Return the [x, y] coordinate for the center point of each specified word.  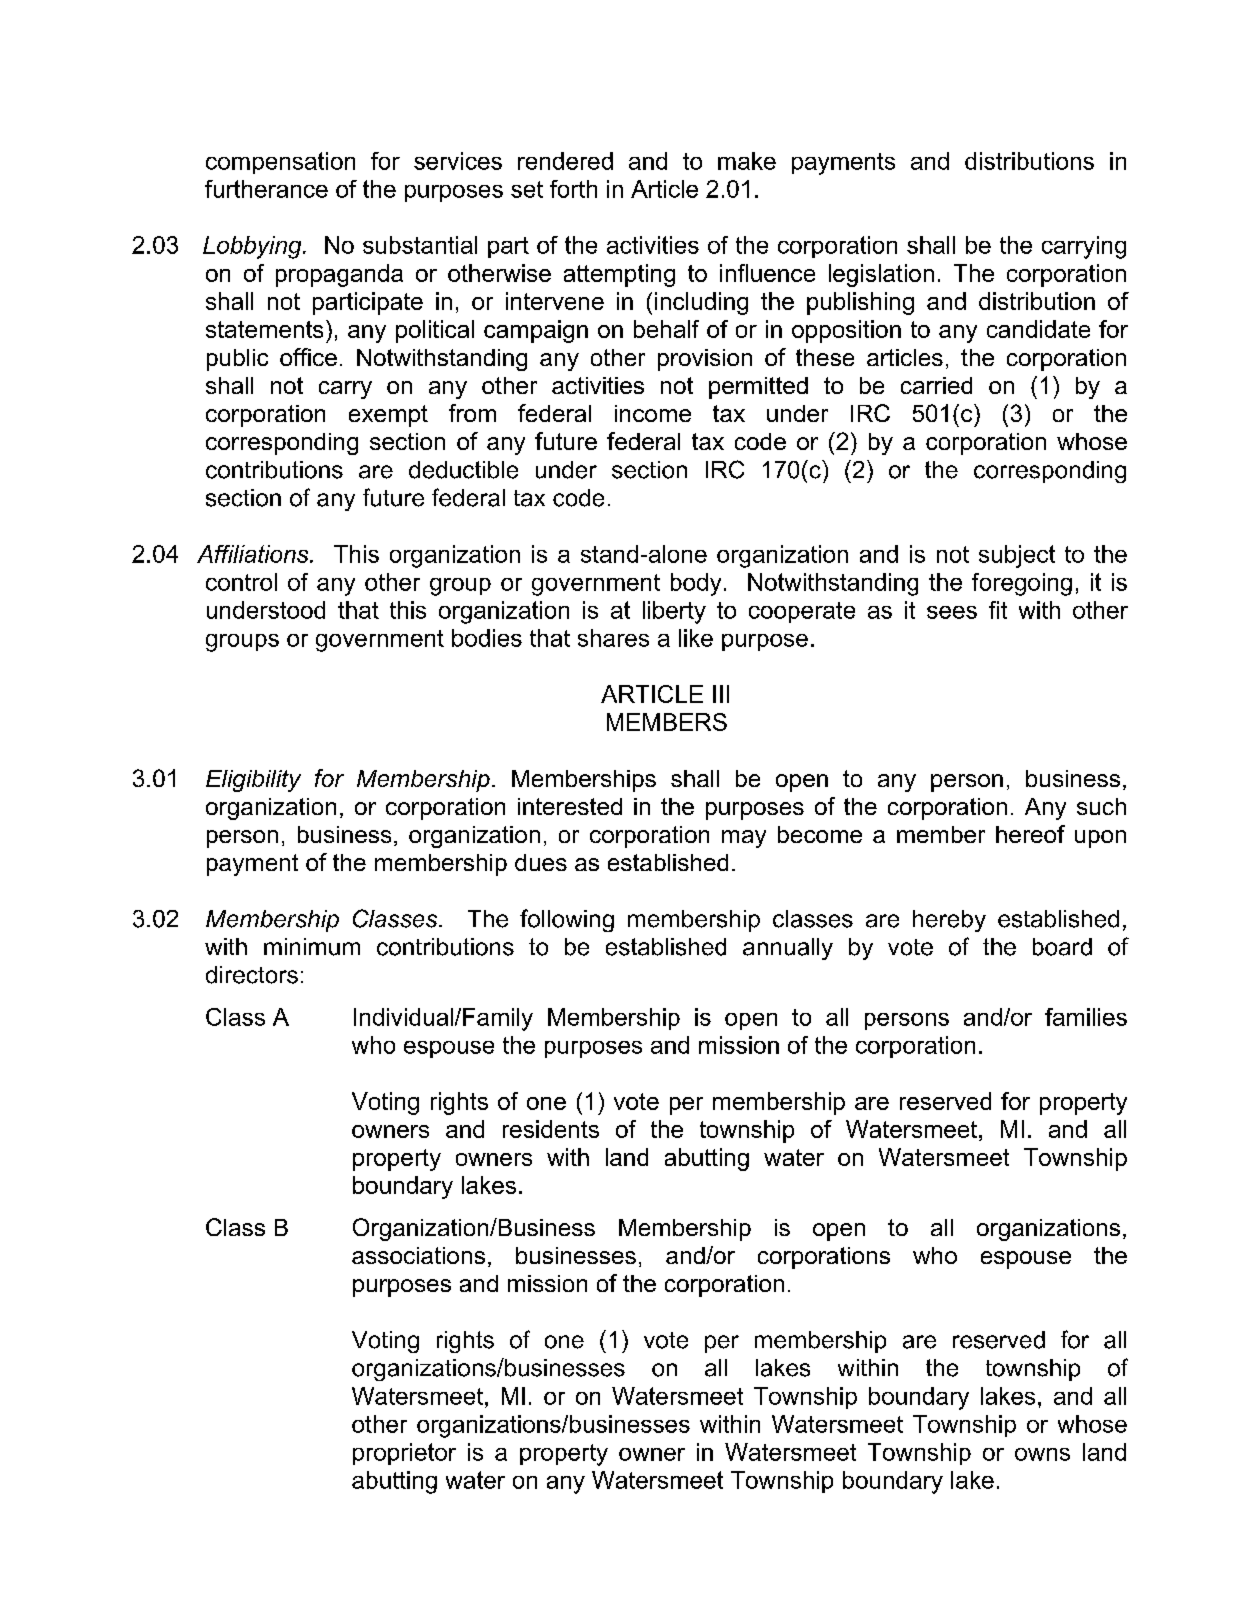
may [744, 839]
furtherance [266, 189]
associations [418, 1255]
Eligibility [253, 781]
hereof [1030, 834]
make [747, 161]
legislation [881, 275]
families [1086, 1017]
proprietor [404, 1454]
